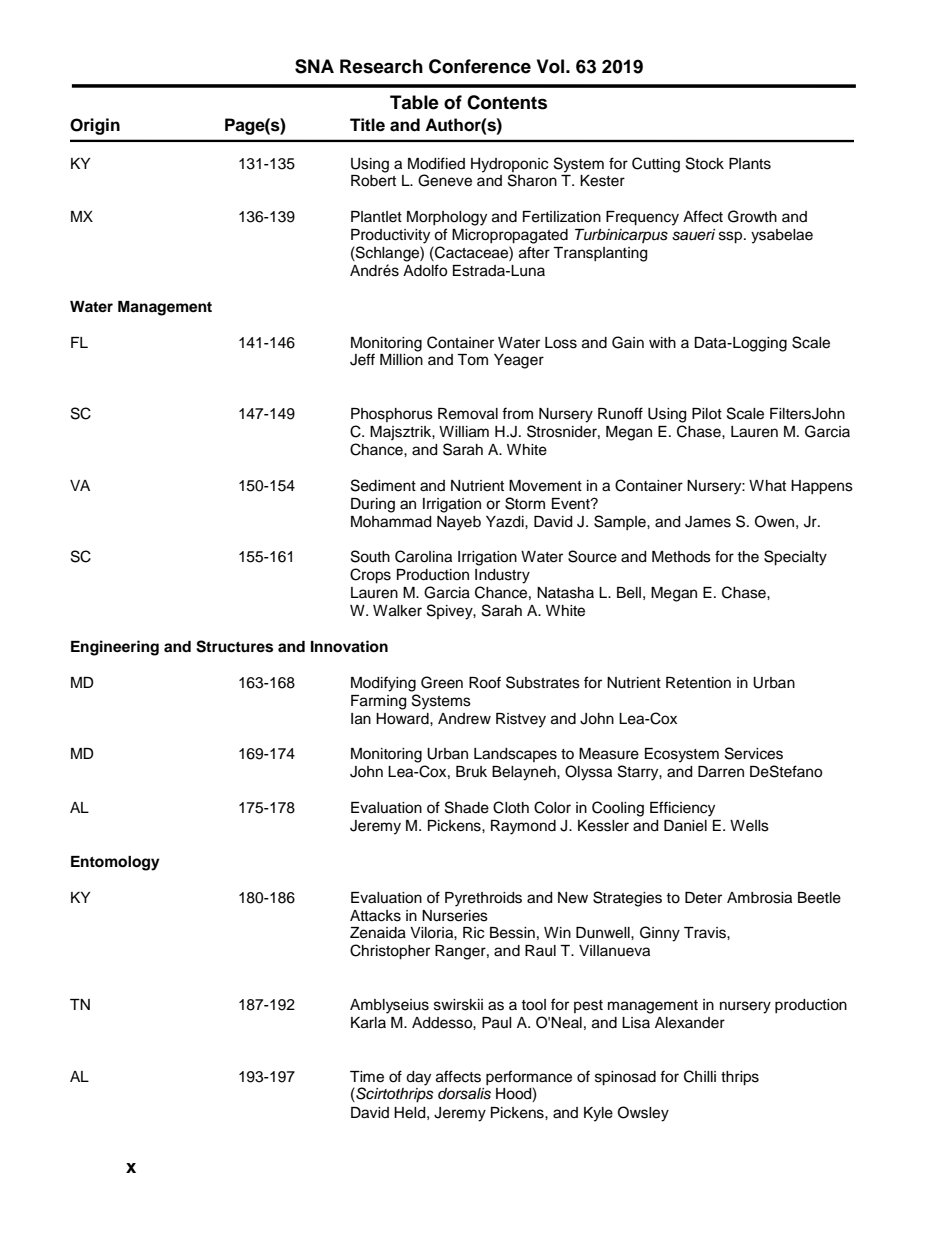  Describe the element at coordinates (234, 646) in the document. I see `Structures` at that location.
